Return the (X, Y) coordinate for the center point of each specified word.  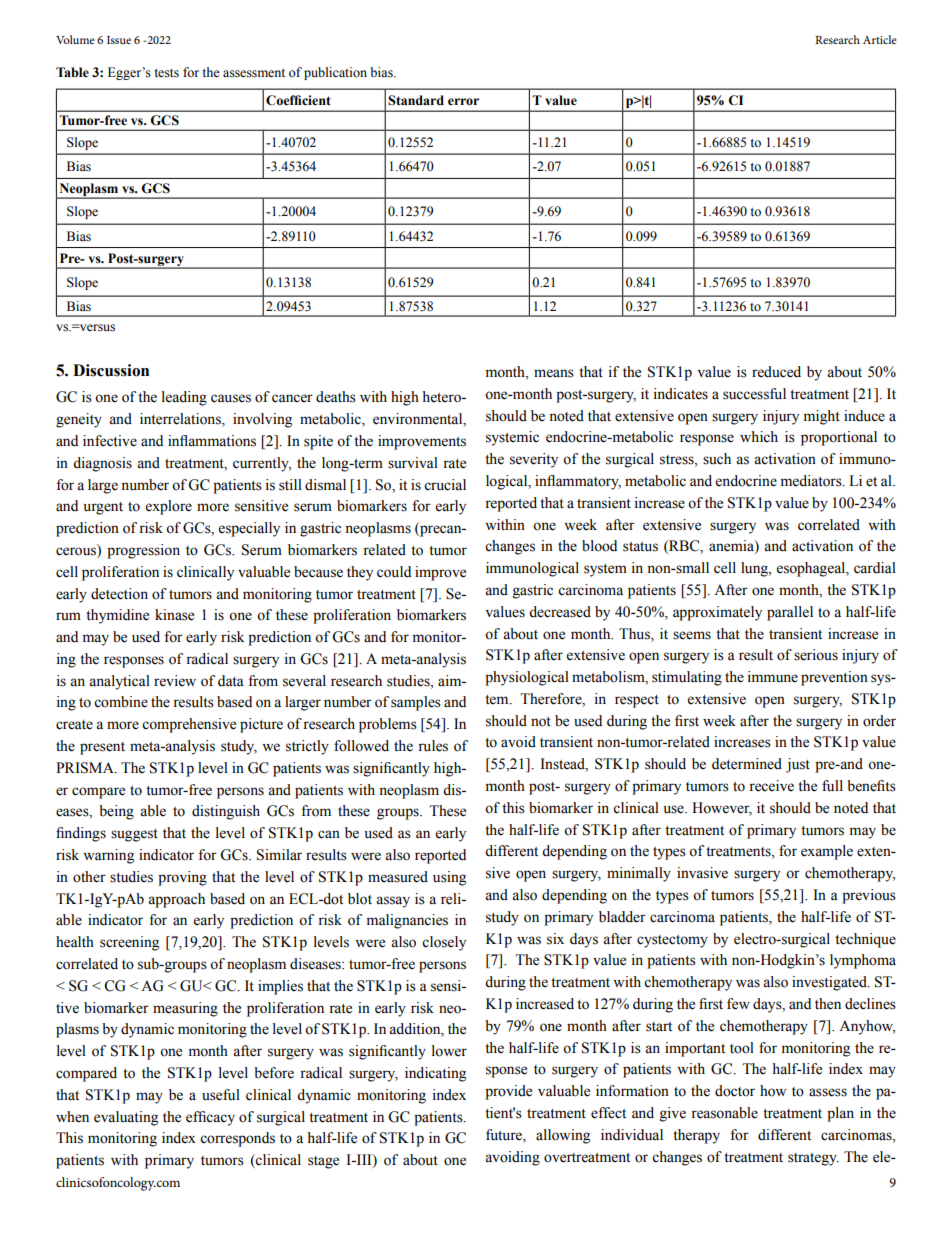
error (463, 102)
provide (508, 1092)
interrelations (181, 420)
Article (880, 39)
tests (166, 73)
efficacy (210, 1118)
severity (534, 460)
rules (433, 746)
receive (771, 786)
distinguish (226, 812)
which (759, 437)
